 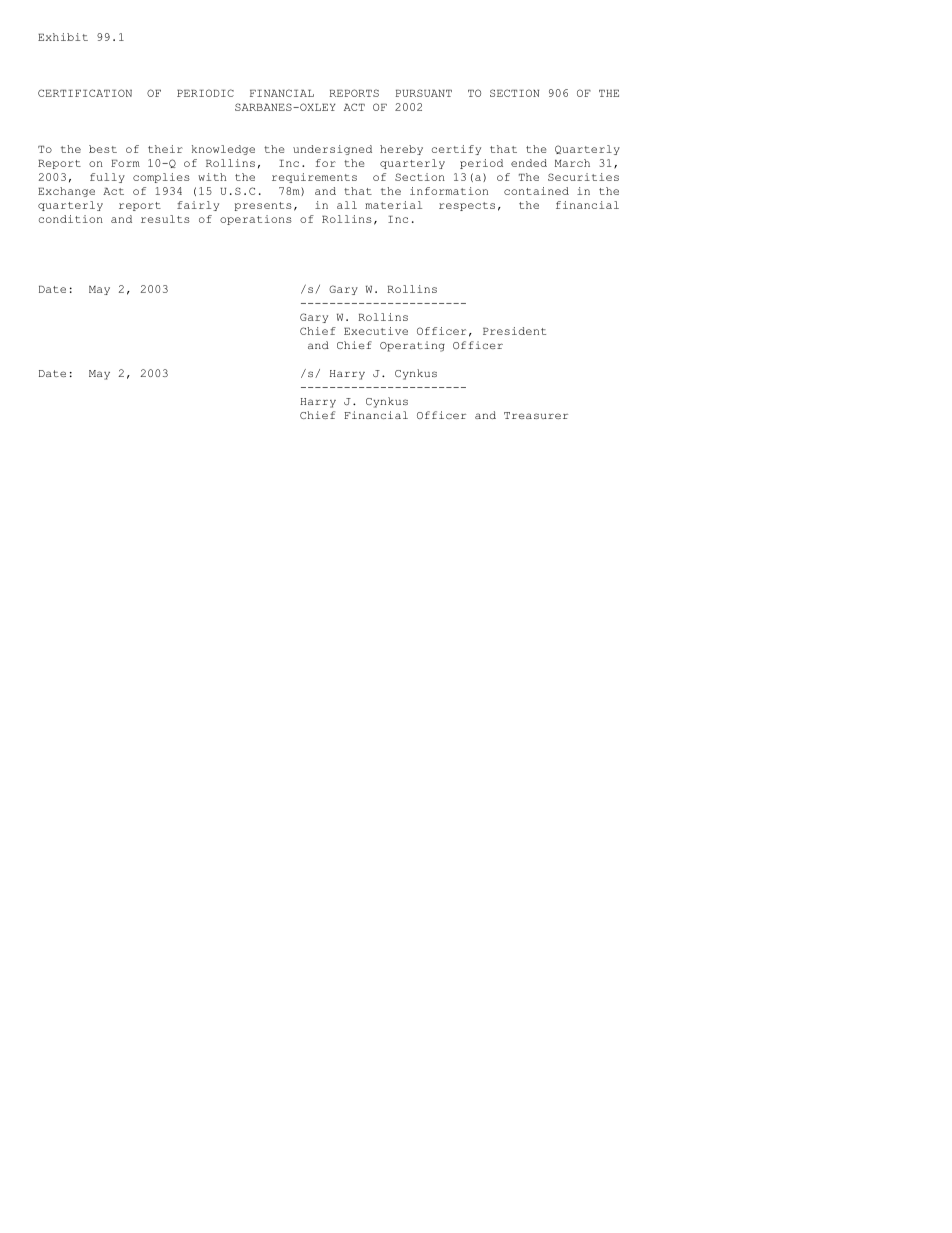 What do you see at coordinates (456, 150) in the screenshot?
I see `certify` at bounding box center [456, 150].
